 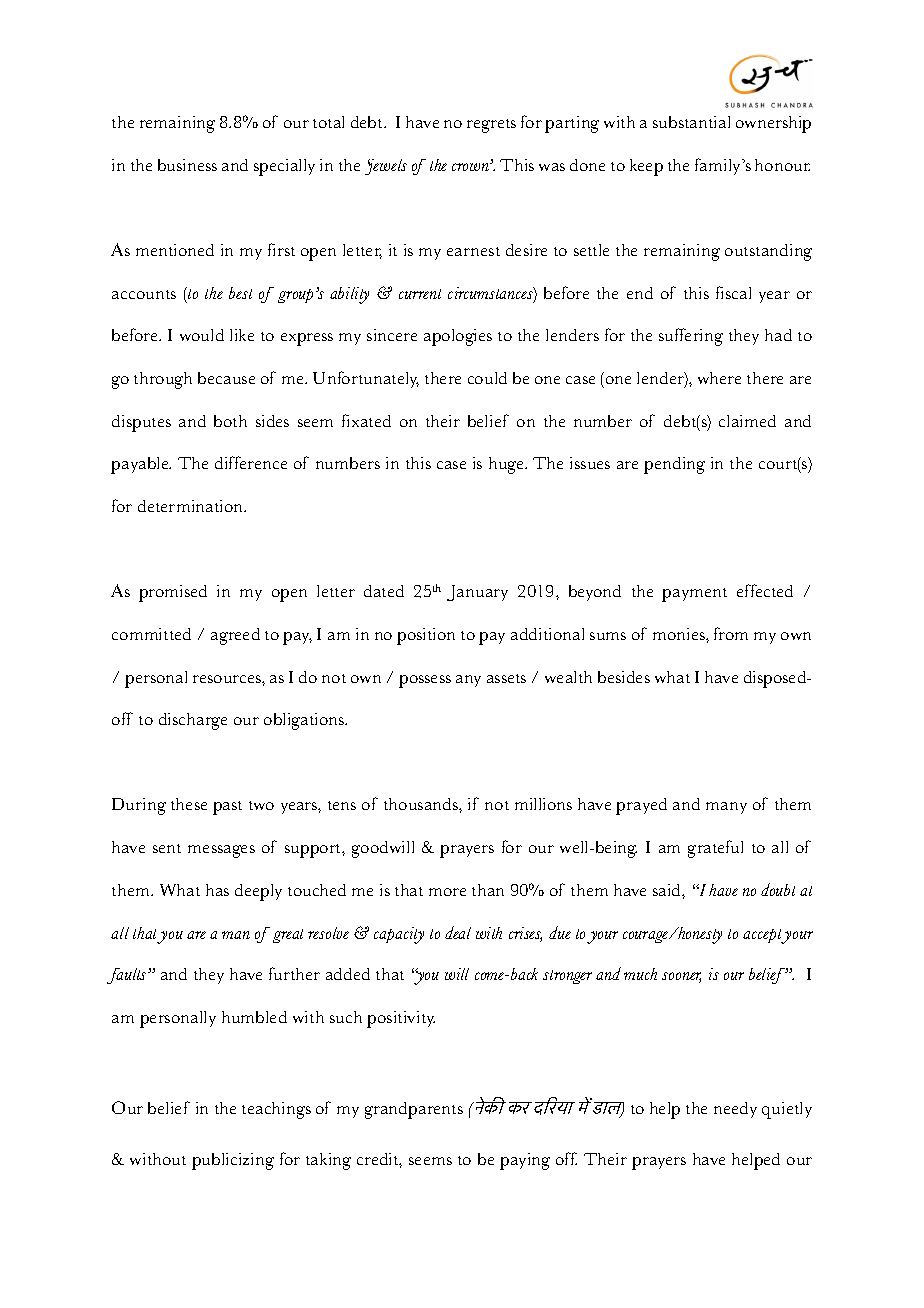 I want to click on needy, so click(x=735, y=1110).
